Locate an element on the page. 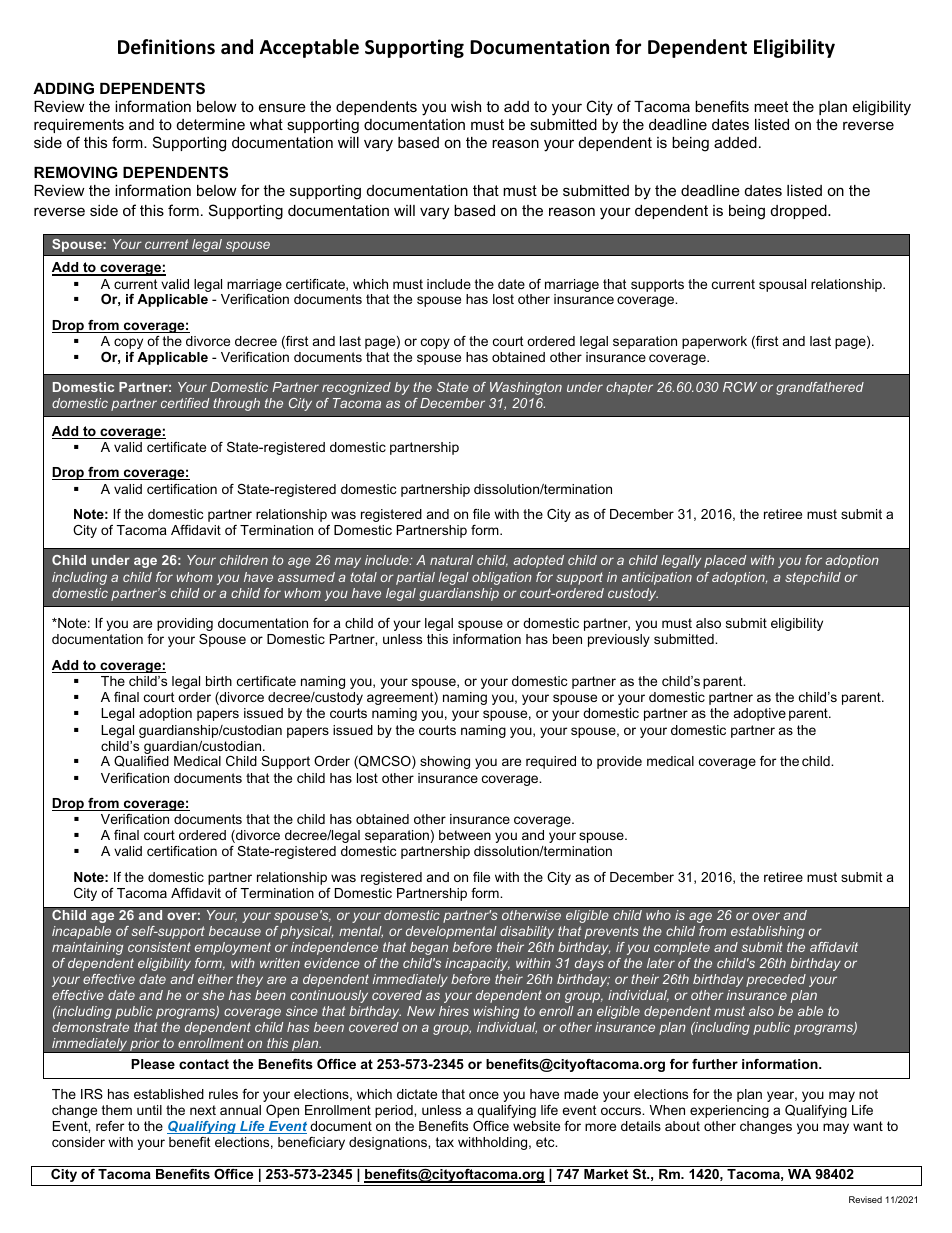  Definitions is located at coordinates (166, 47).
